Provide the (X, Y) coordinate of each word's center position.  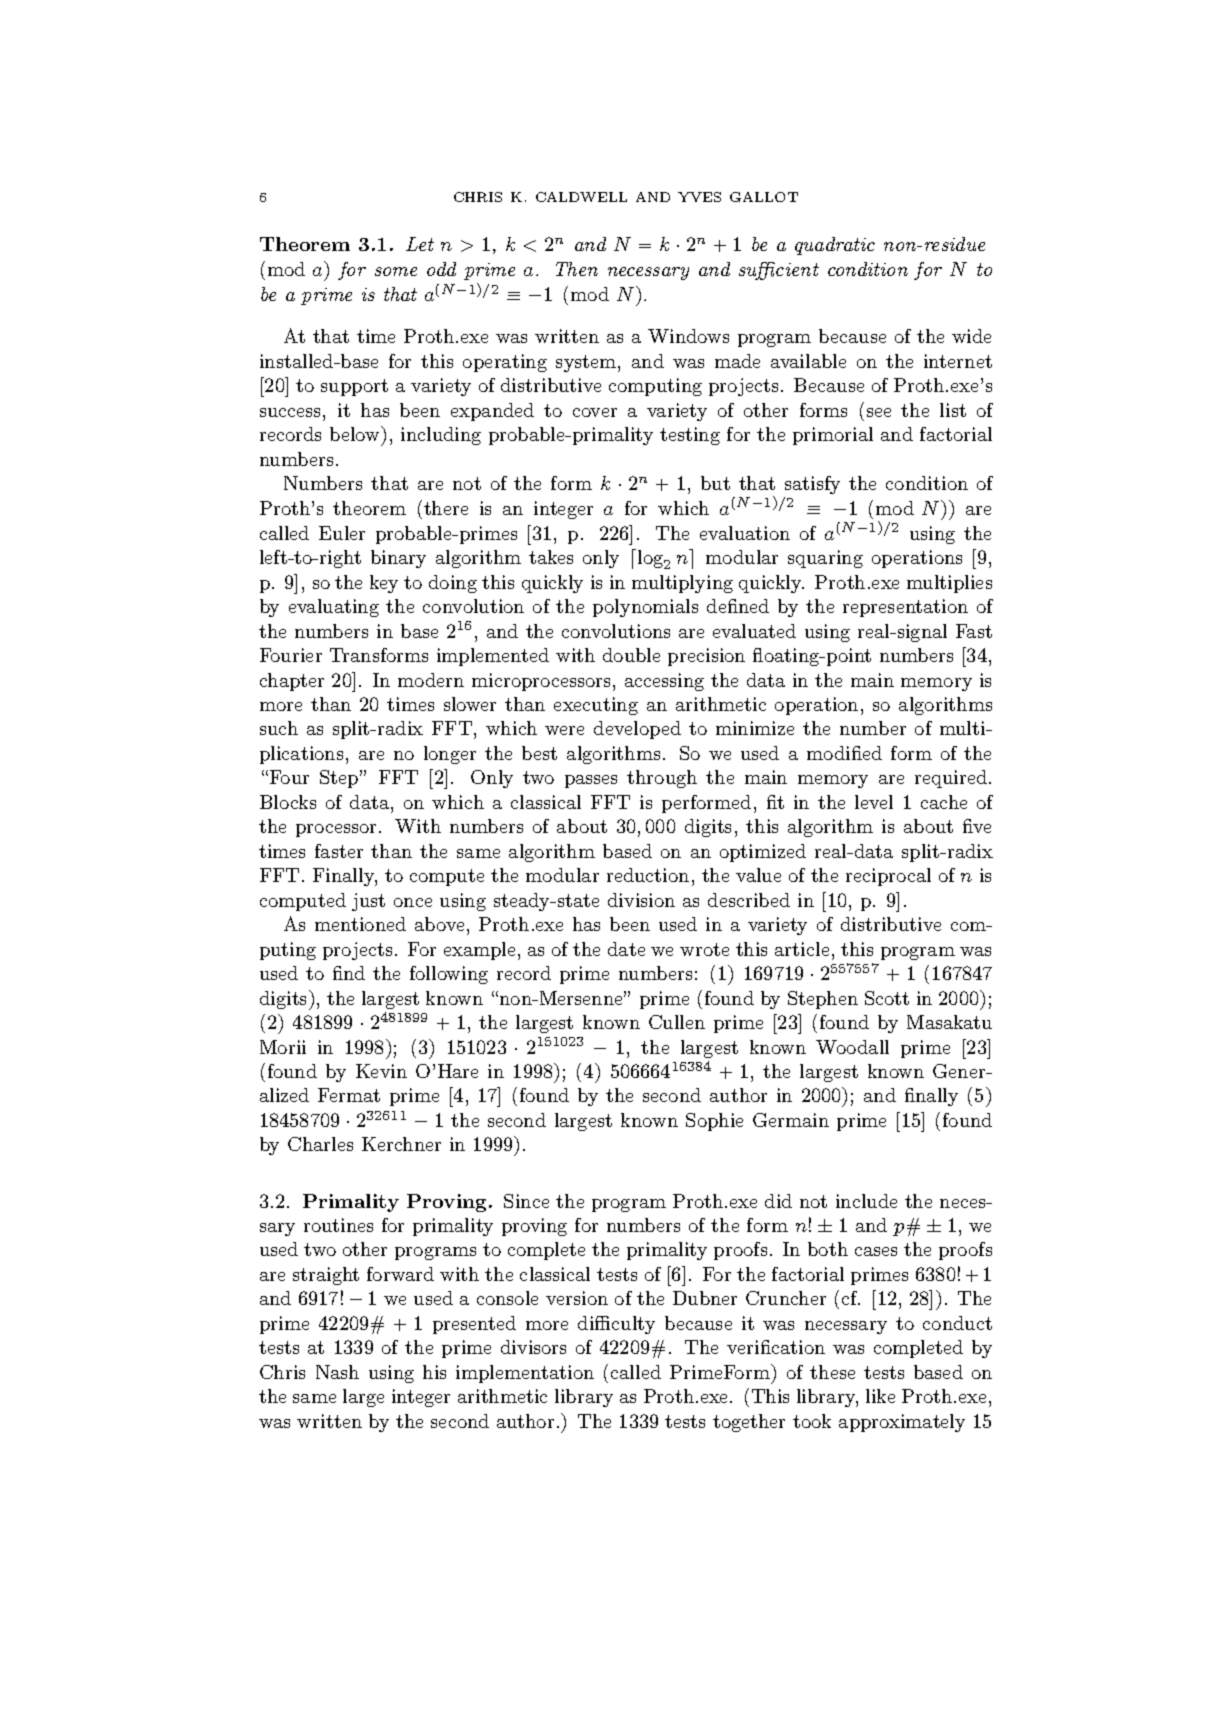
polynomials (645, 608)
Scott (887, 998)
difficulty (616, 1325)
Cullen (677, 1022)
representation (905, 608)
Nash (337, 1372)
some (396, 271)
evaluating (334, 608)
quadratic (835, 246)
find (349, 973)
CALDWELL (581, 197)
